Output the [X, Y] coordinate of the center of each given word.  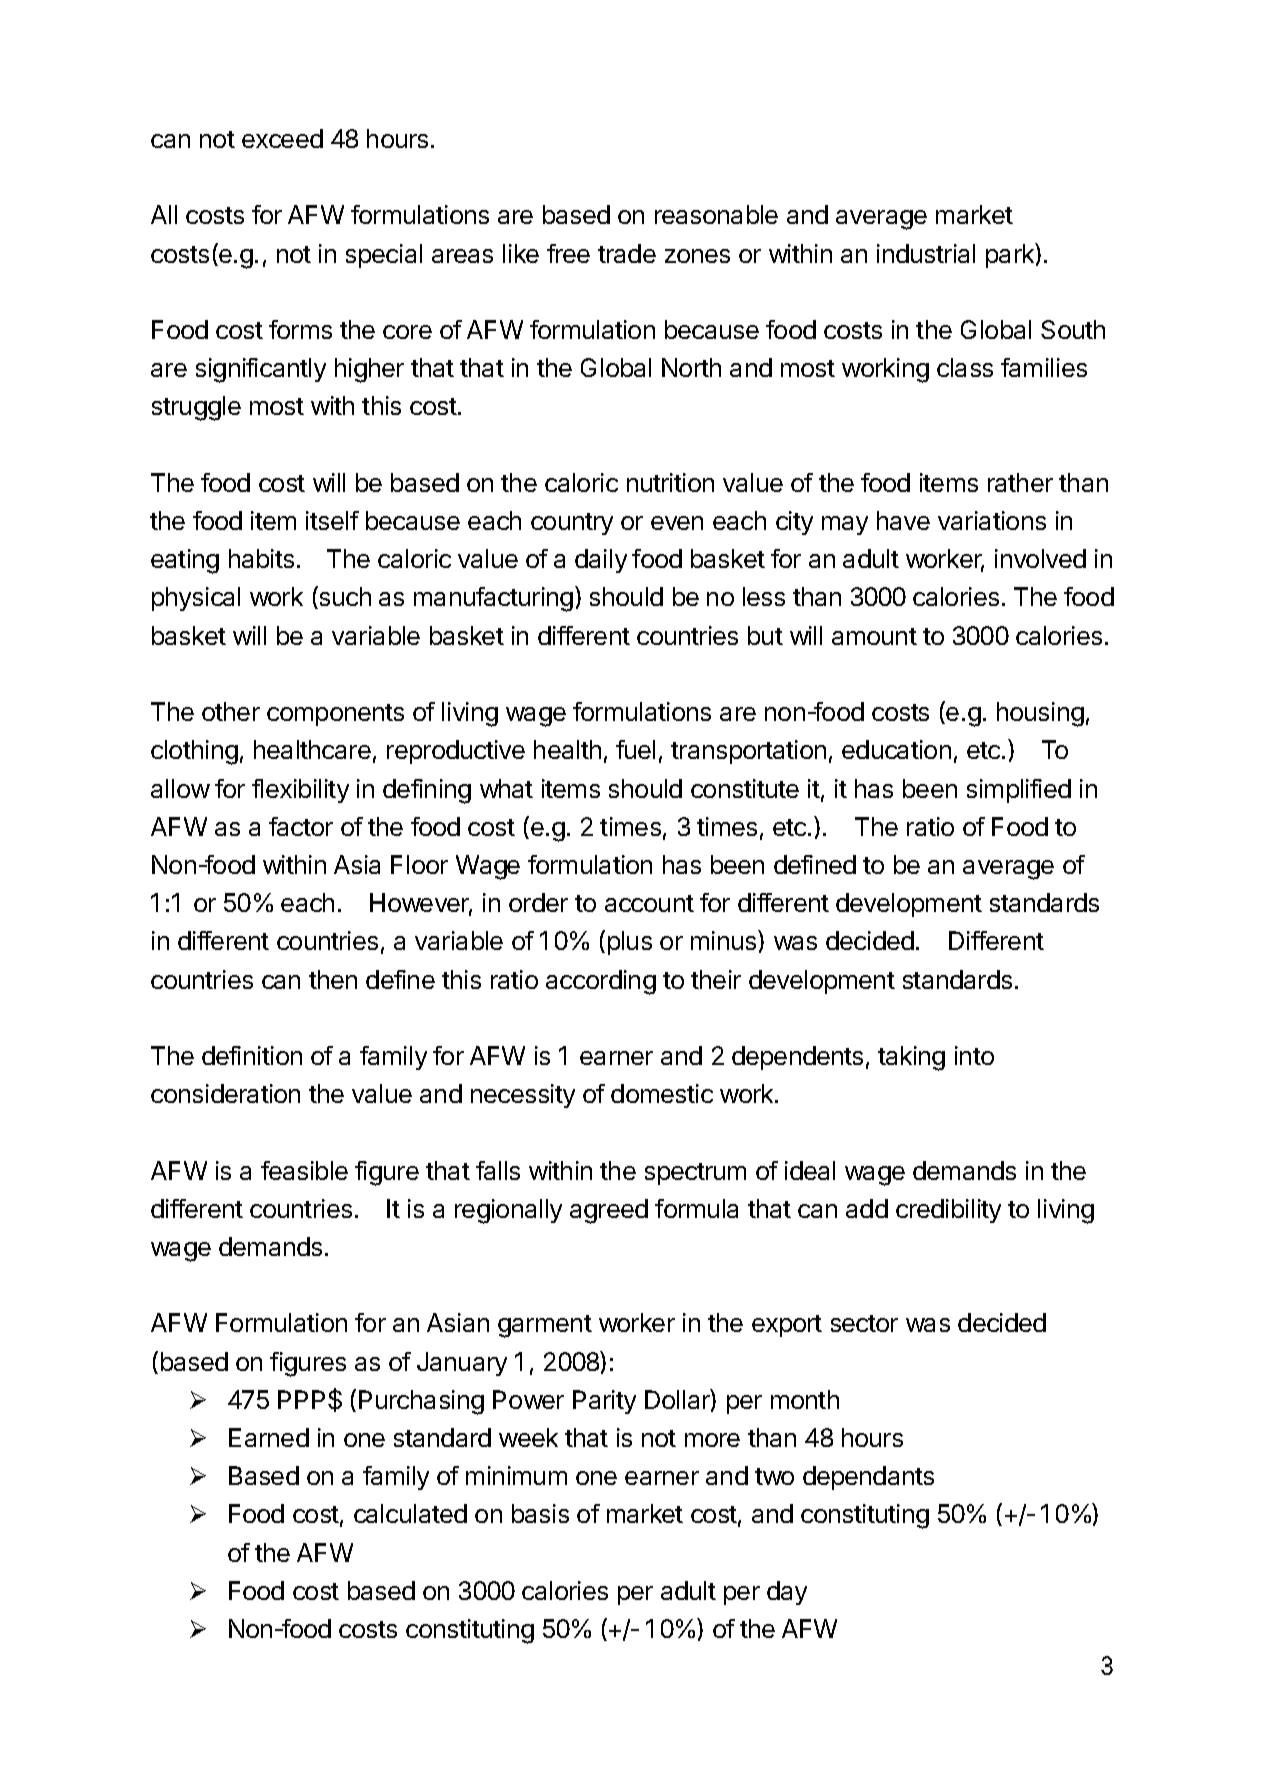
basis [540, 1513]
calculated [410, 1513]
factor [301, 826]
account [649, 903]
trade [627, 253]
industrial [926, 253]
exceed [282, 138]
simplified [1019, 791]
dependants [868, 1478]
